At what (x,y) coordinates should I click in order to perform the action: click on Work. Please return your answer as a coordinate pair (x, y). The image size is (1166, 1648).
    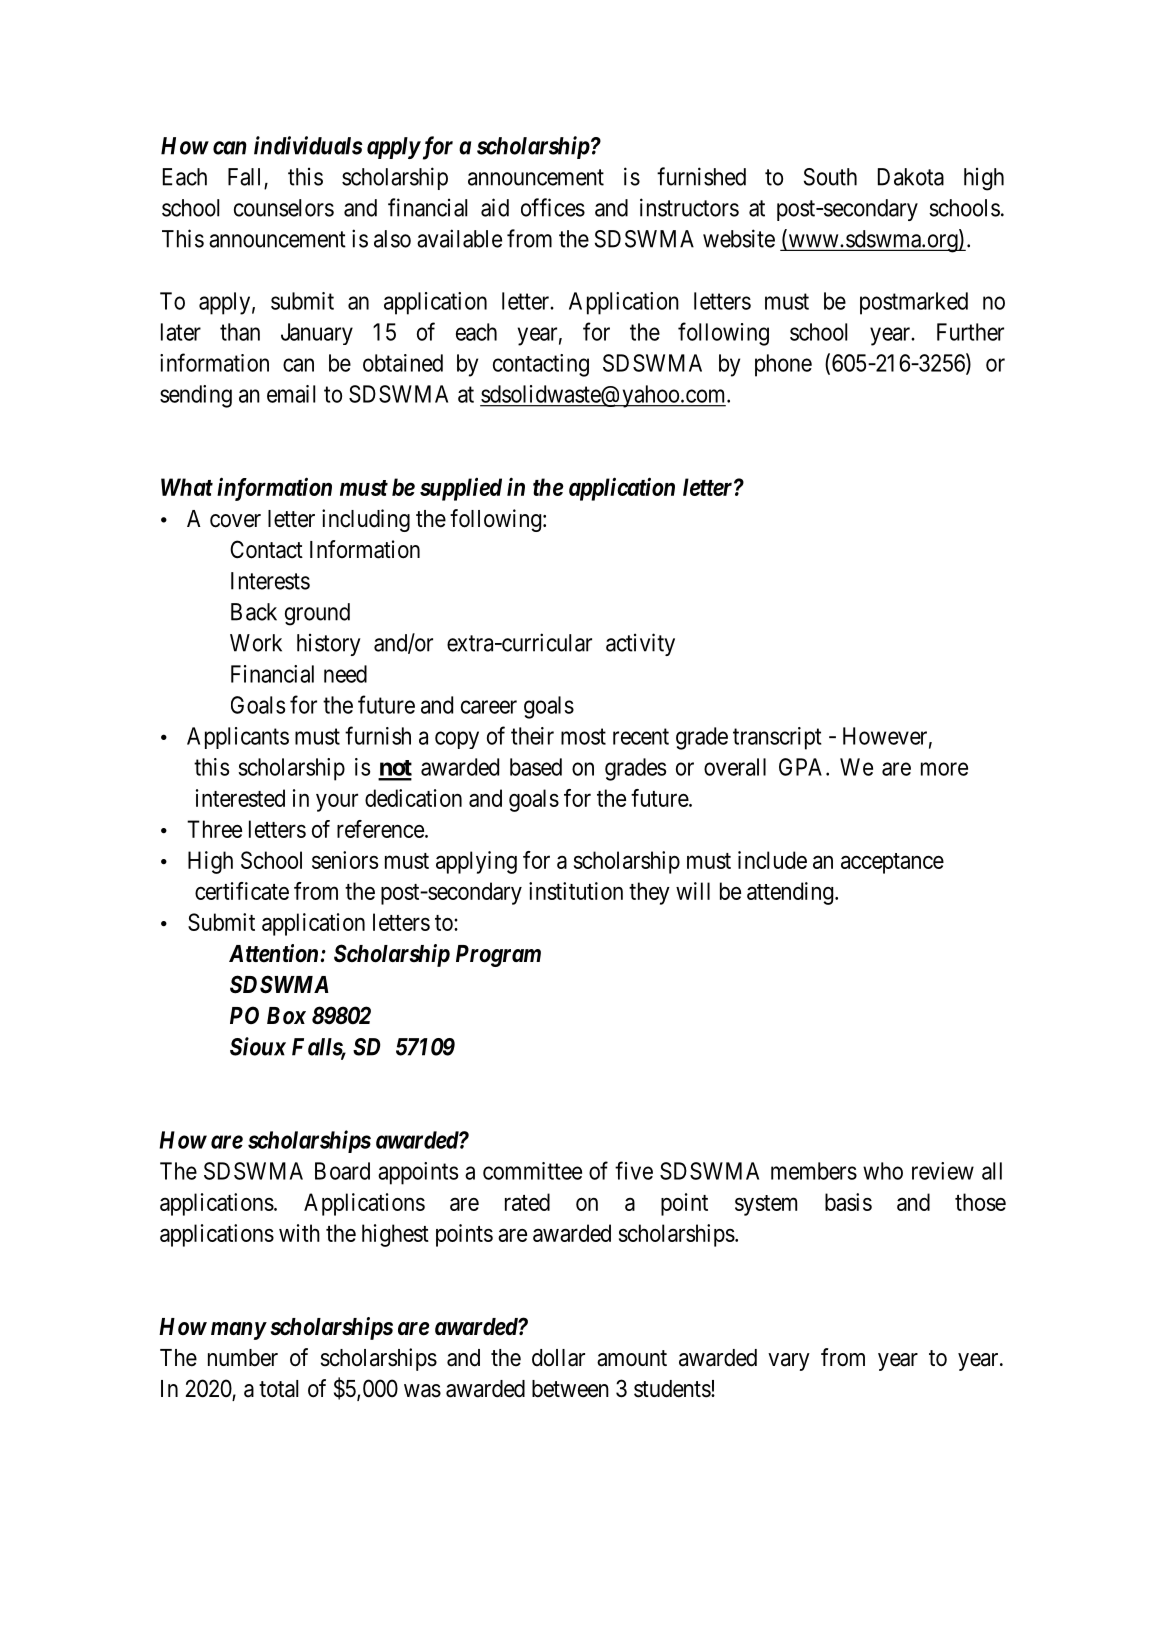
    Looking at the image, I should click on (256, 643).
